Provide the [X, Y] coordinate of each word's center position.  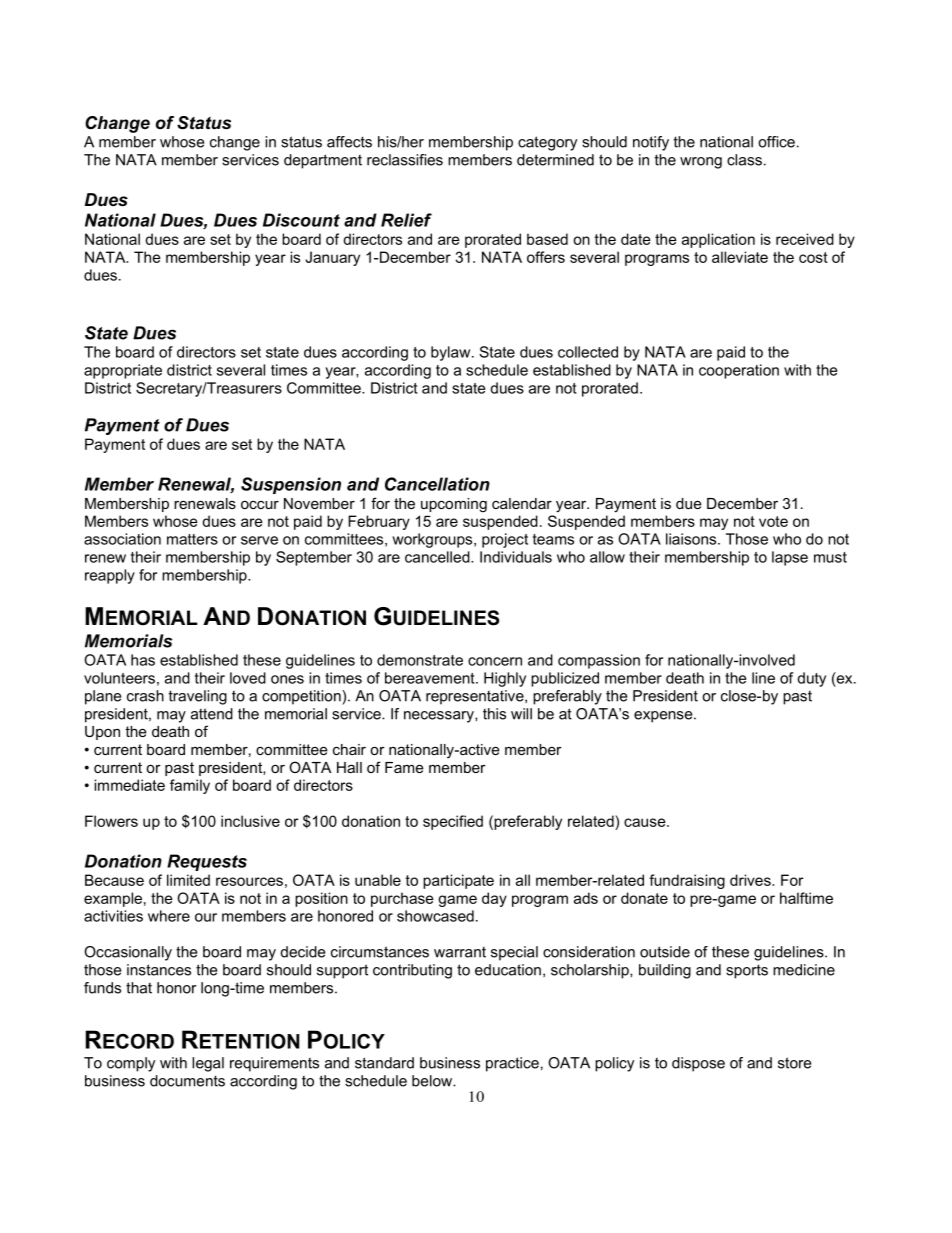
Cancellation [437, 484]
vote [773, 521]
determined [555, 160]
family [190, 786]
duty [811, 679]
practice [512, 1064]
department [323, 161]
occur [260, 505]
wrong [701, 163]
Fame [404, 767]
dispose [698, 1064]
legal [208, 1064]
